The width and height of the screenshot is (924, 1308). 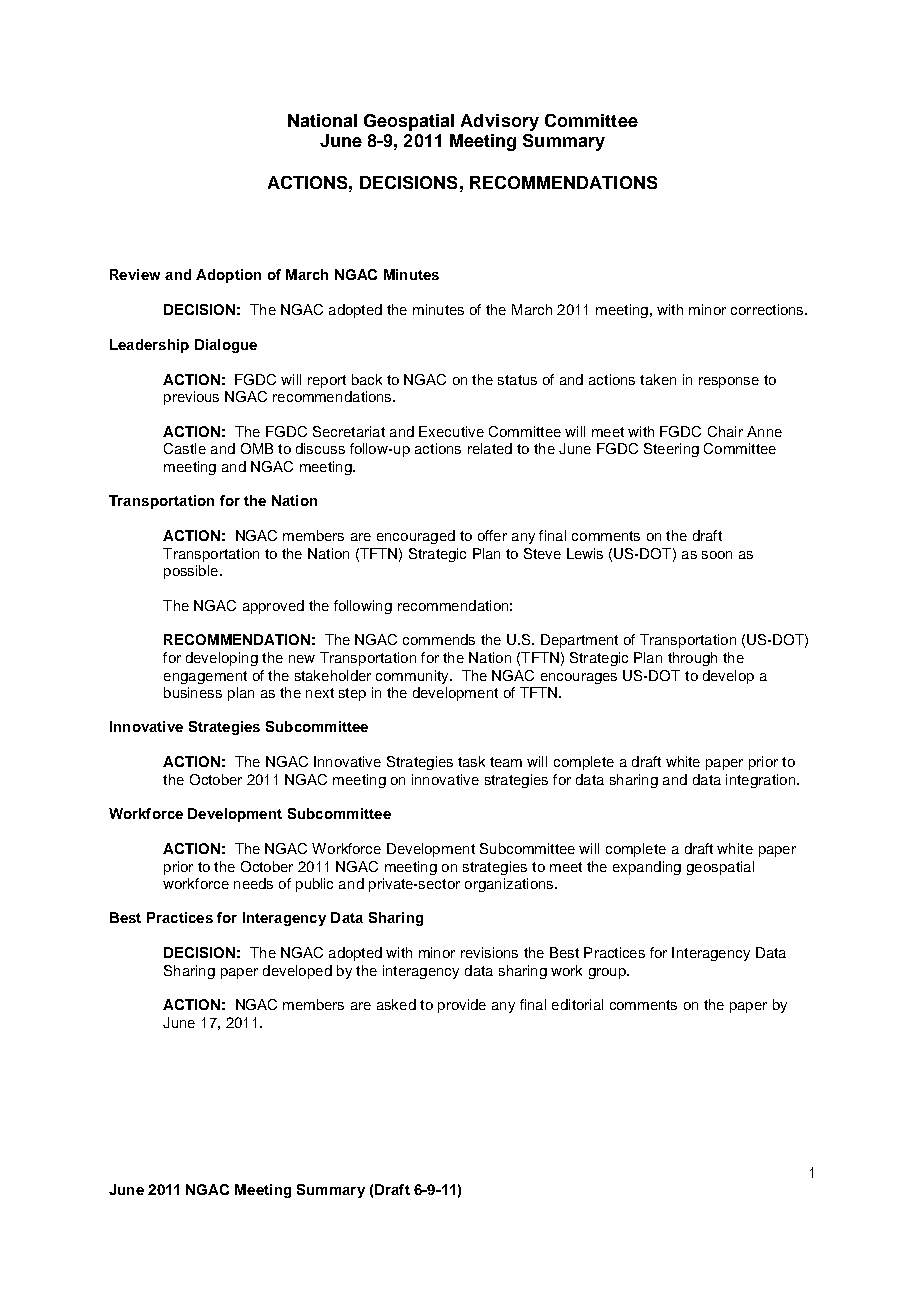 What do you see at coordinates (416, 537) in the screenshot?
I see `encouraged` at bounding box center [416, 537].
